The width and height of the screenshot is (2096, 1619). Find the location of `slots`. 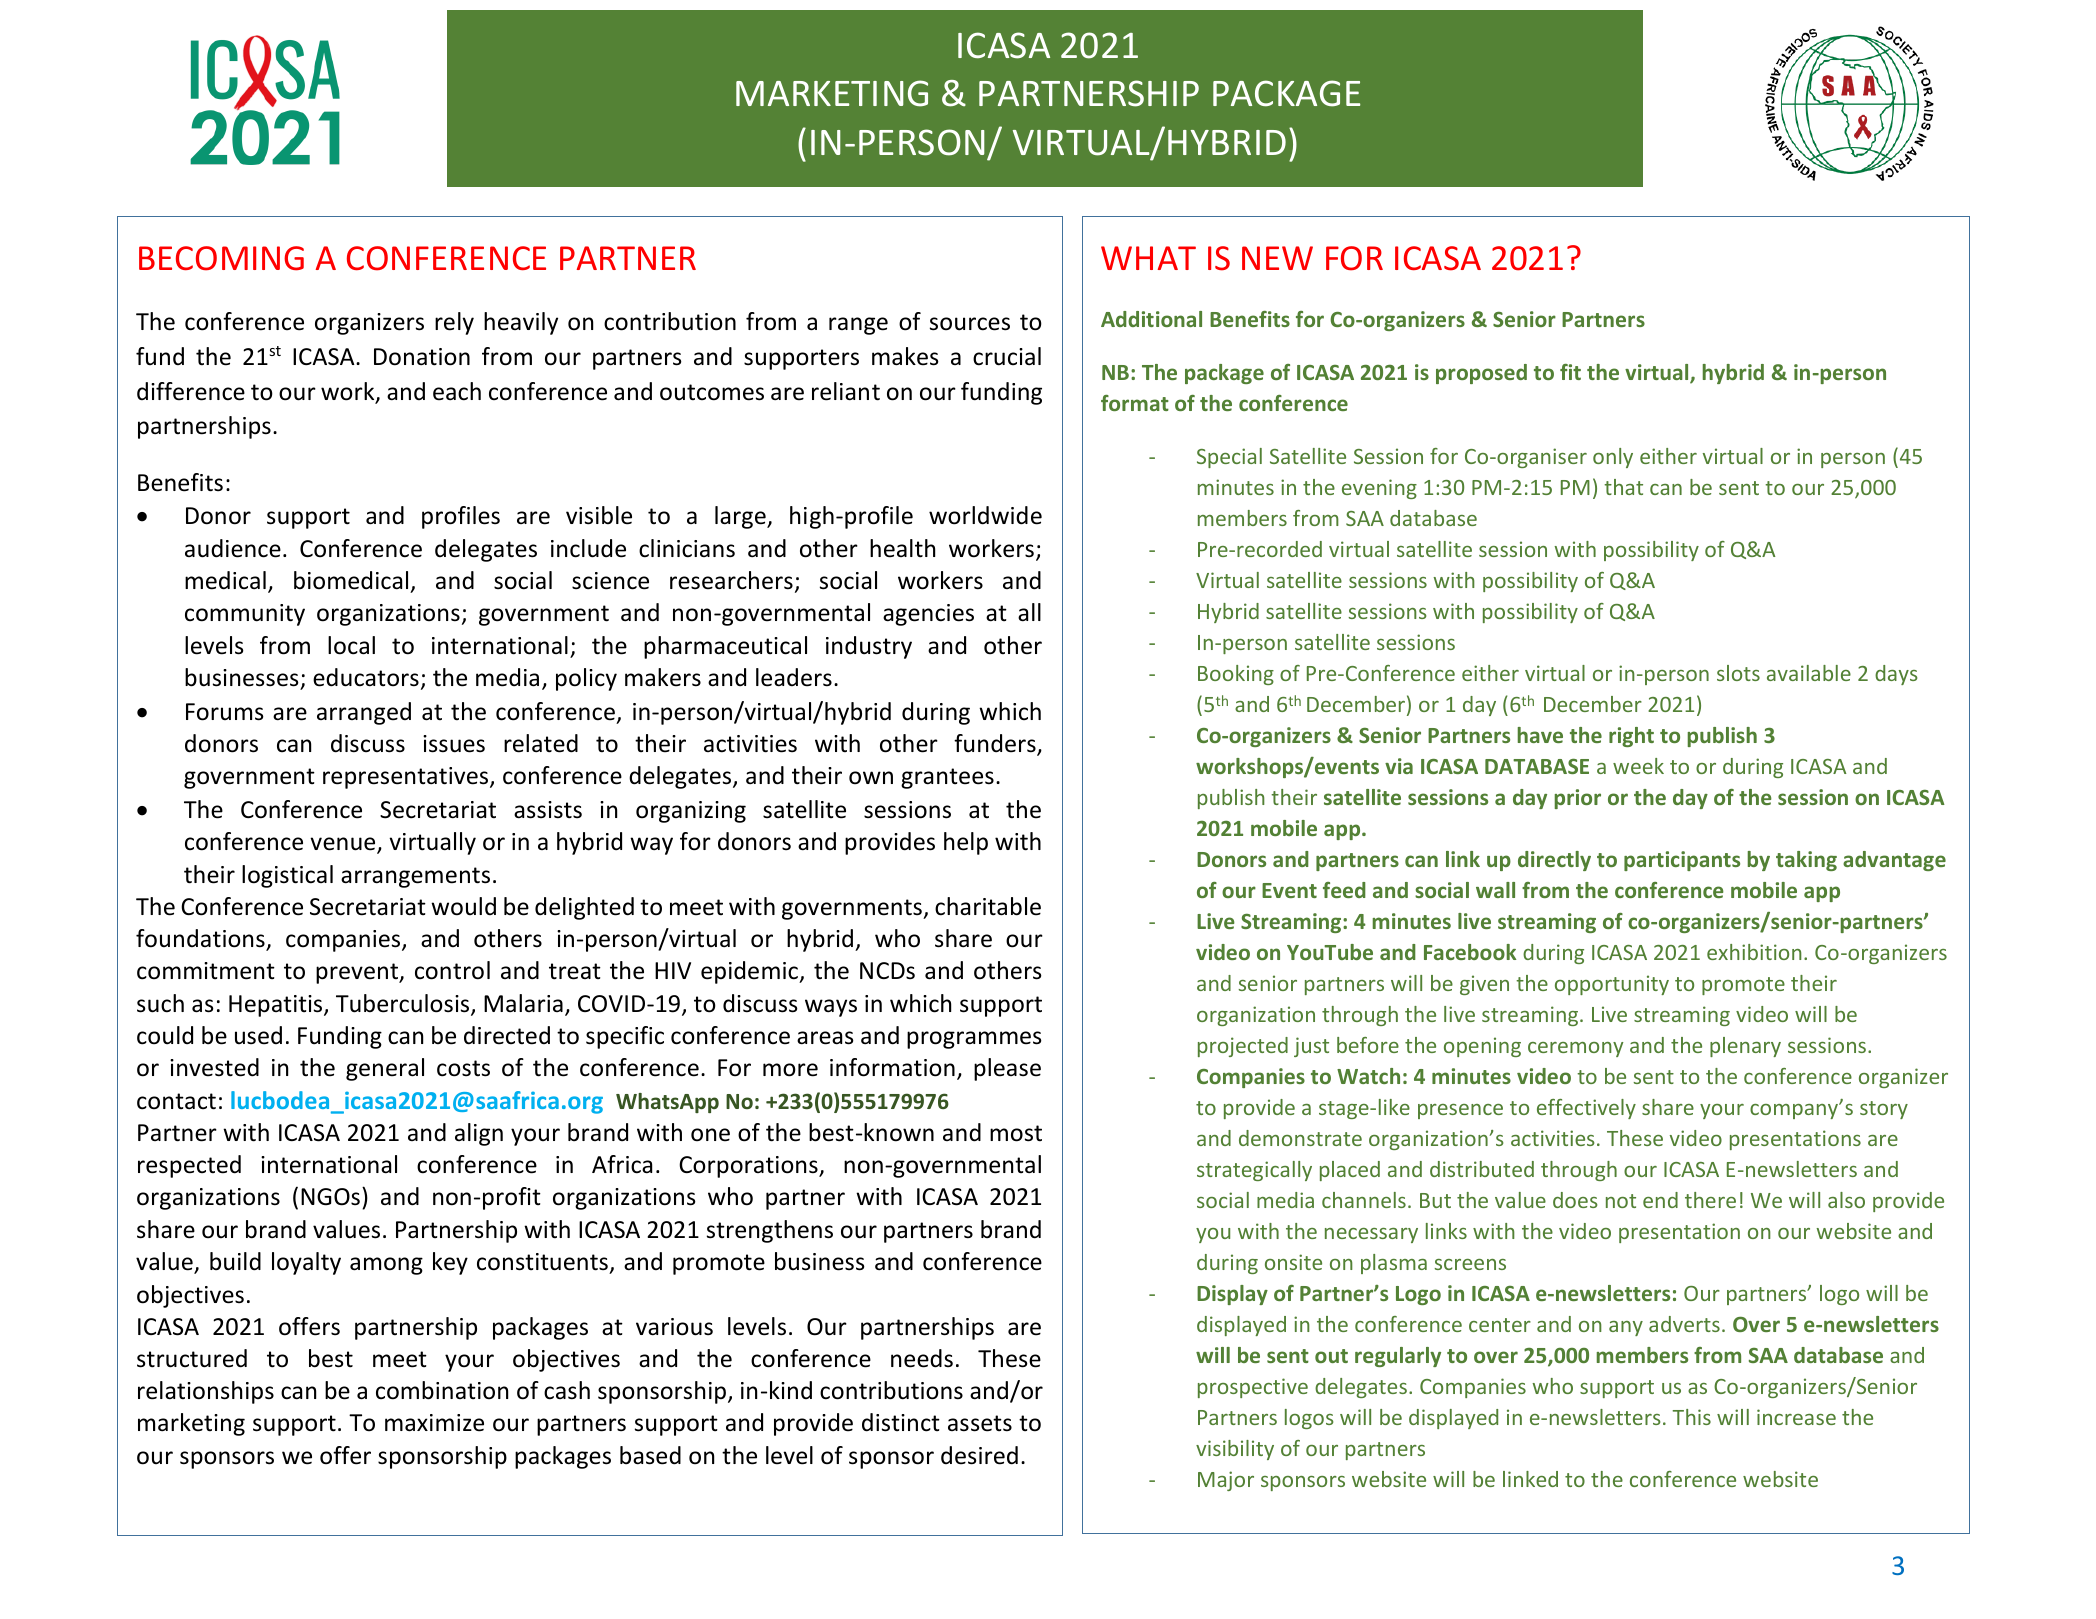

slots is located at coordinates (1738, 673).
